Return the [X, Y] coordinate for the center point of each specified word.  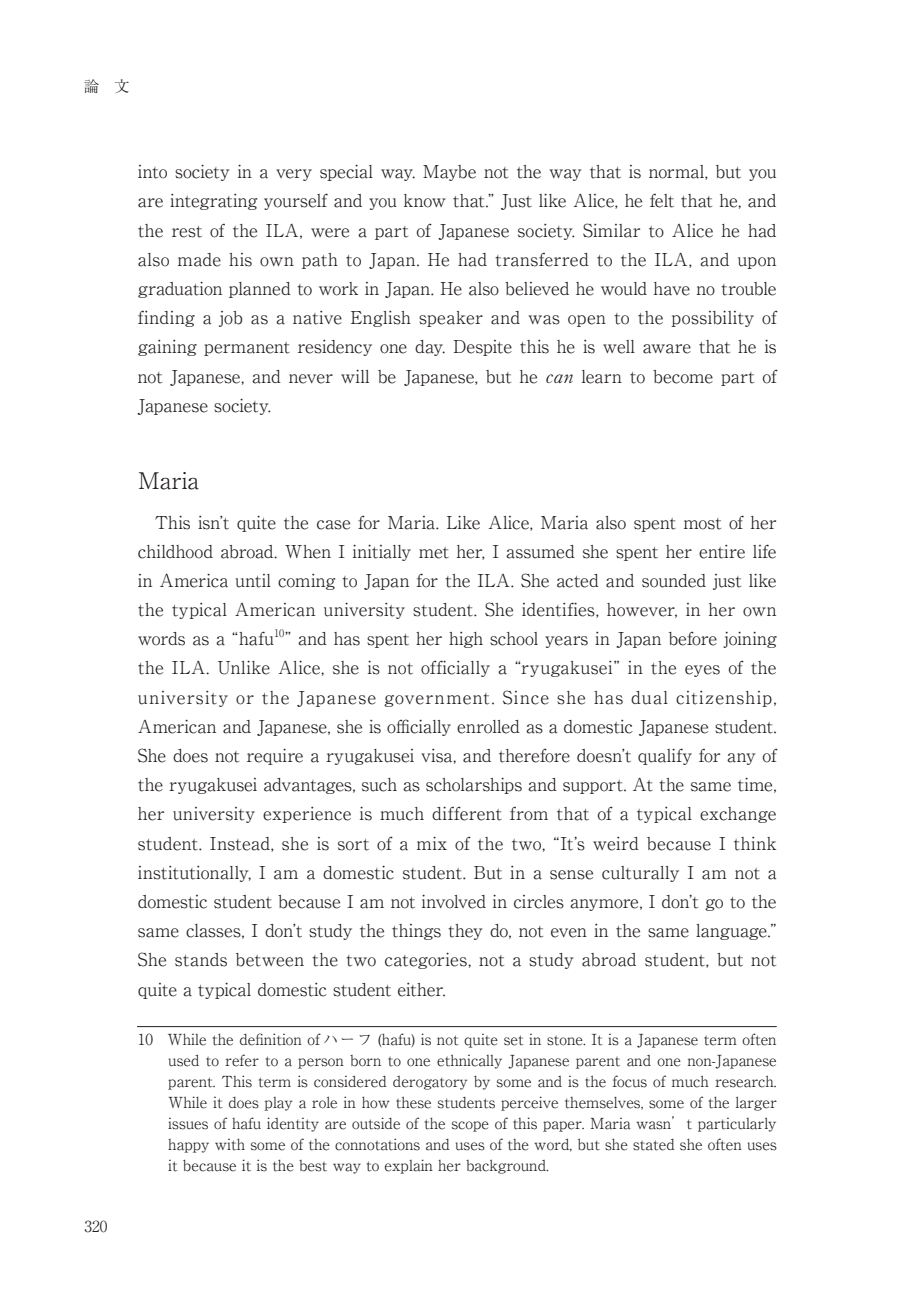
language [732, 932]
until [253, 581]
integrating [213, 202]
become [683, 377]
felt [662, 201]
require [275, 756]
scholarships [474, 785]
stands [201, 960]
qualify [665, 756]
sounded [674, 581]
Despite [483, 348]
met [434, 553]
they [465, 932]
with [230, 1144]
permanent [247, 349]
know [425, 201]
